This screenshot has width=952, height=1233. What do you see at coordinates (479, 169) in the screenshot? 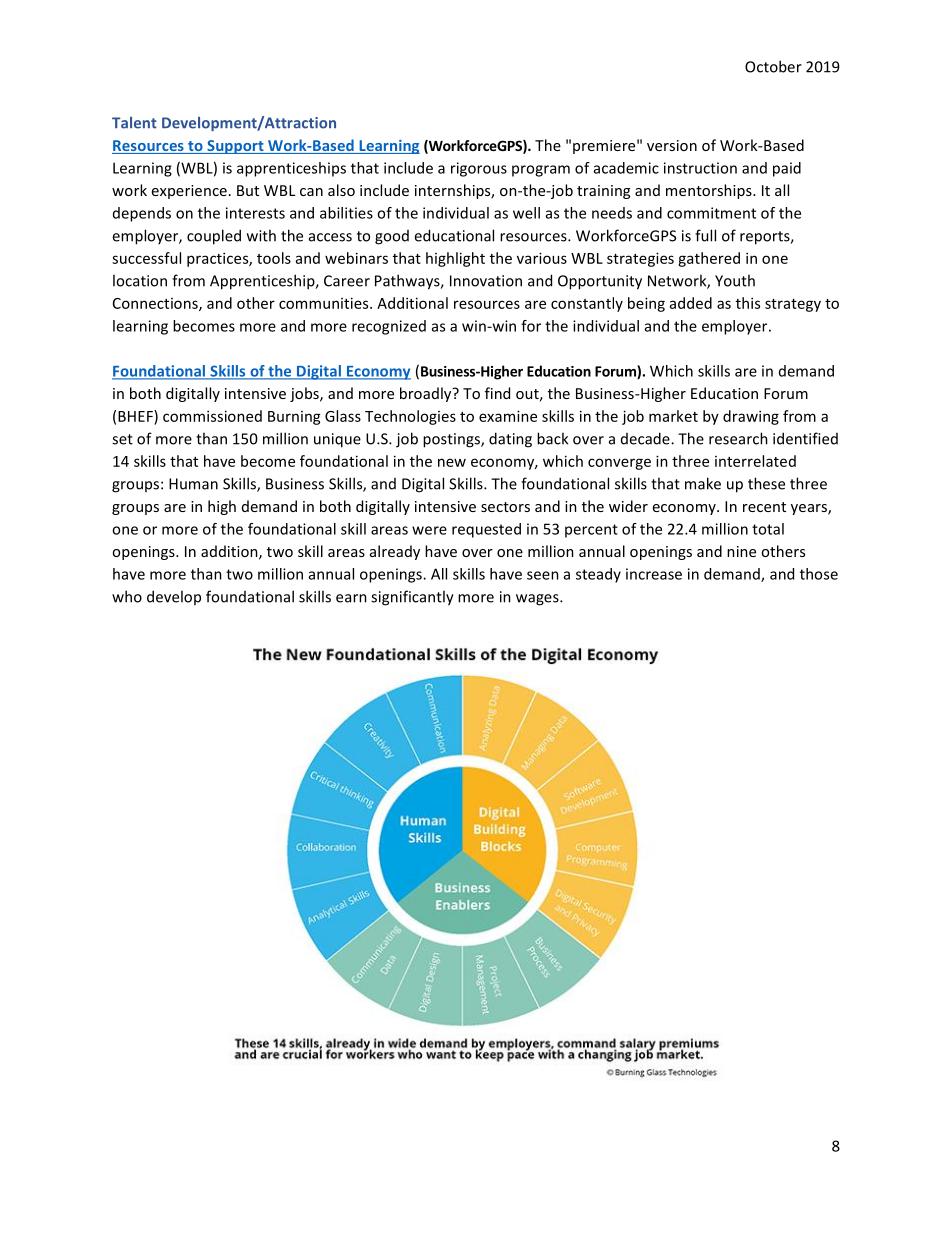
I see `rigorous` at bounding box center [479, 169].
